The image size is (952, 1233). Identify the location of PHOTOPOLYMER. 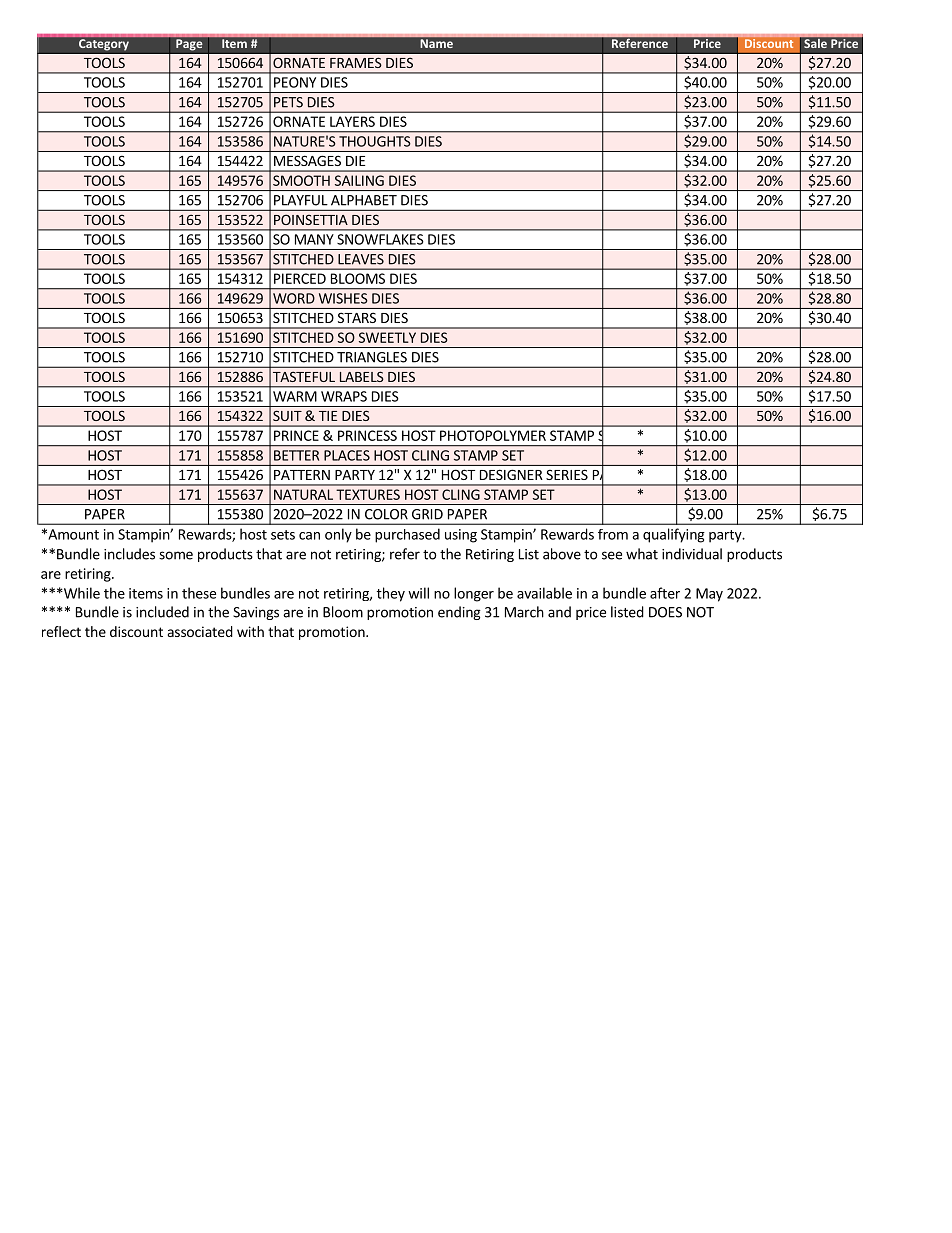
(493, 435).
